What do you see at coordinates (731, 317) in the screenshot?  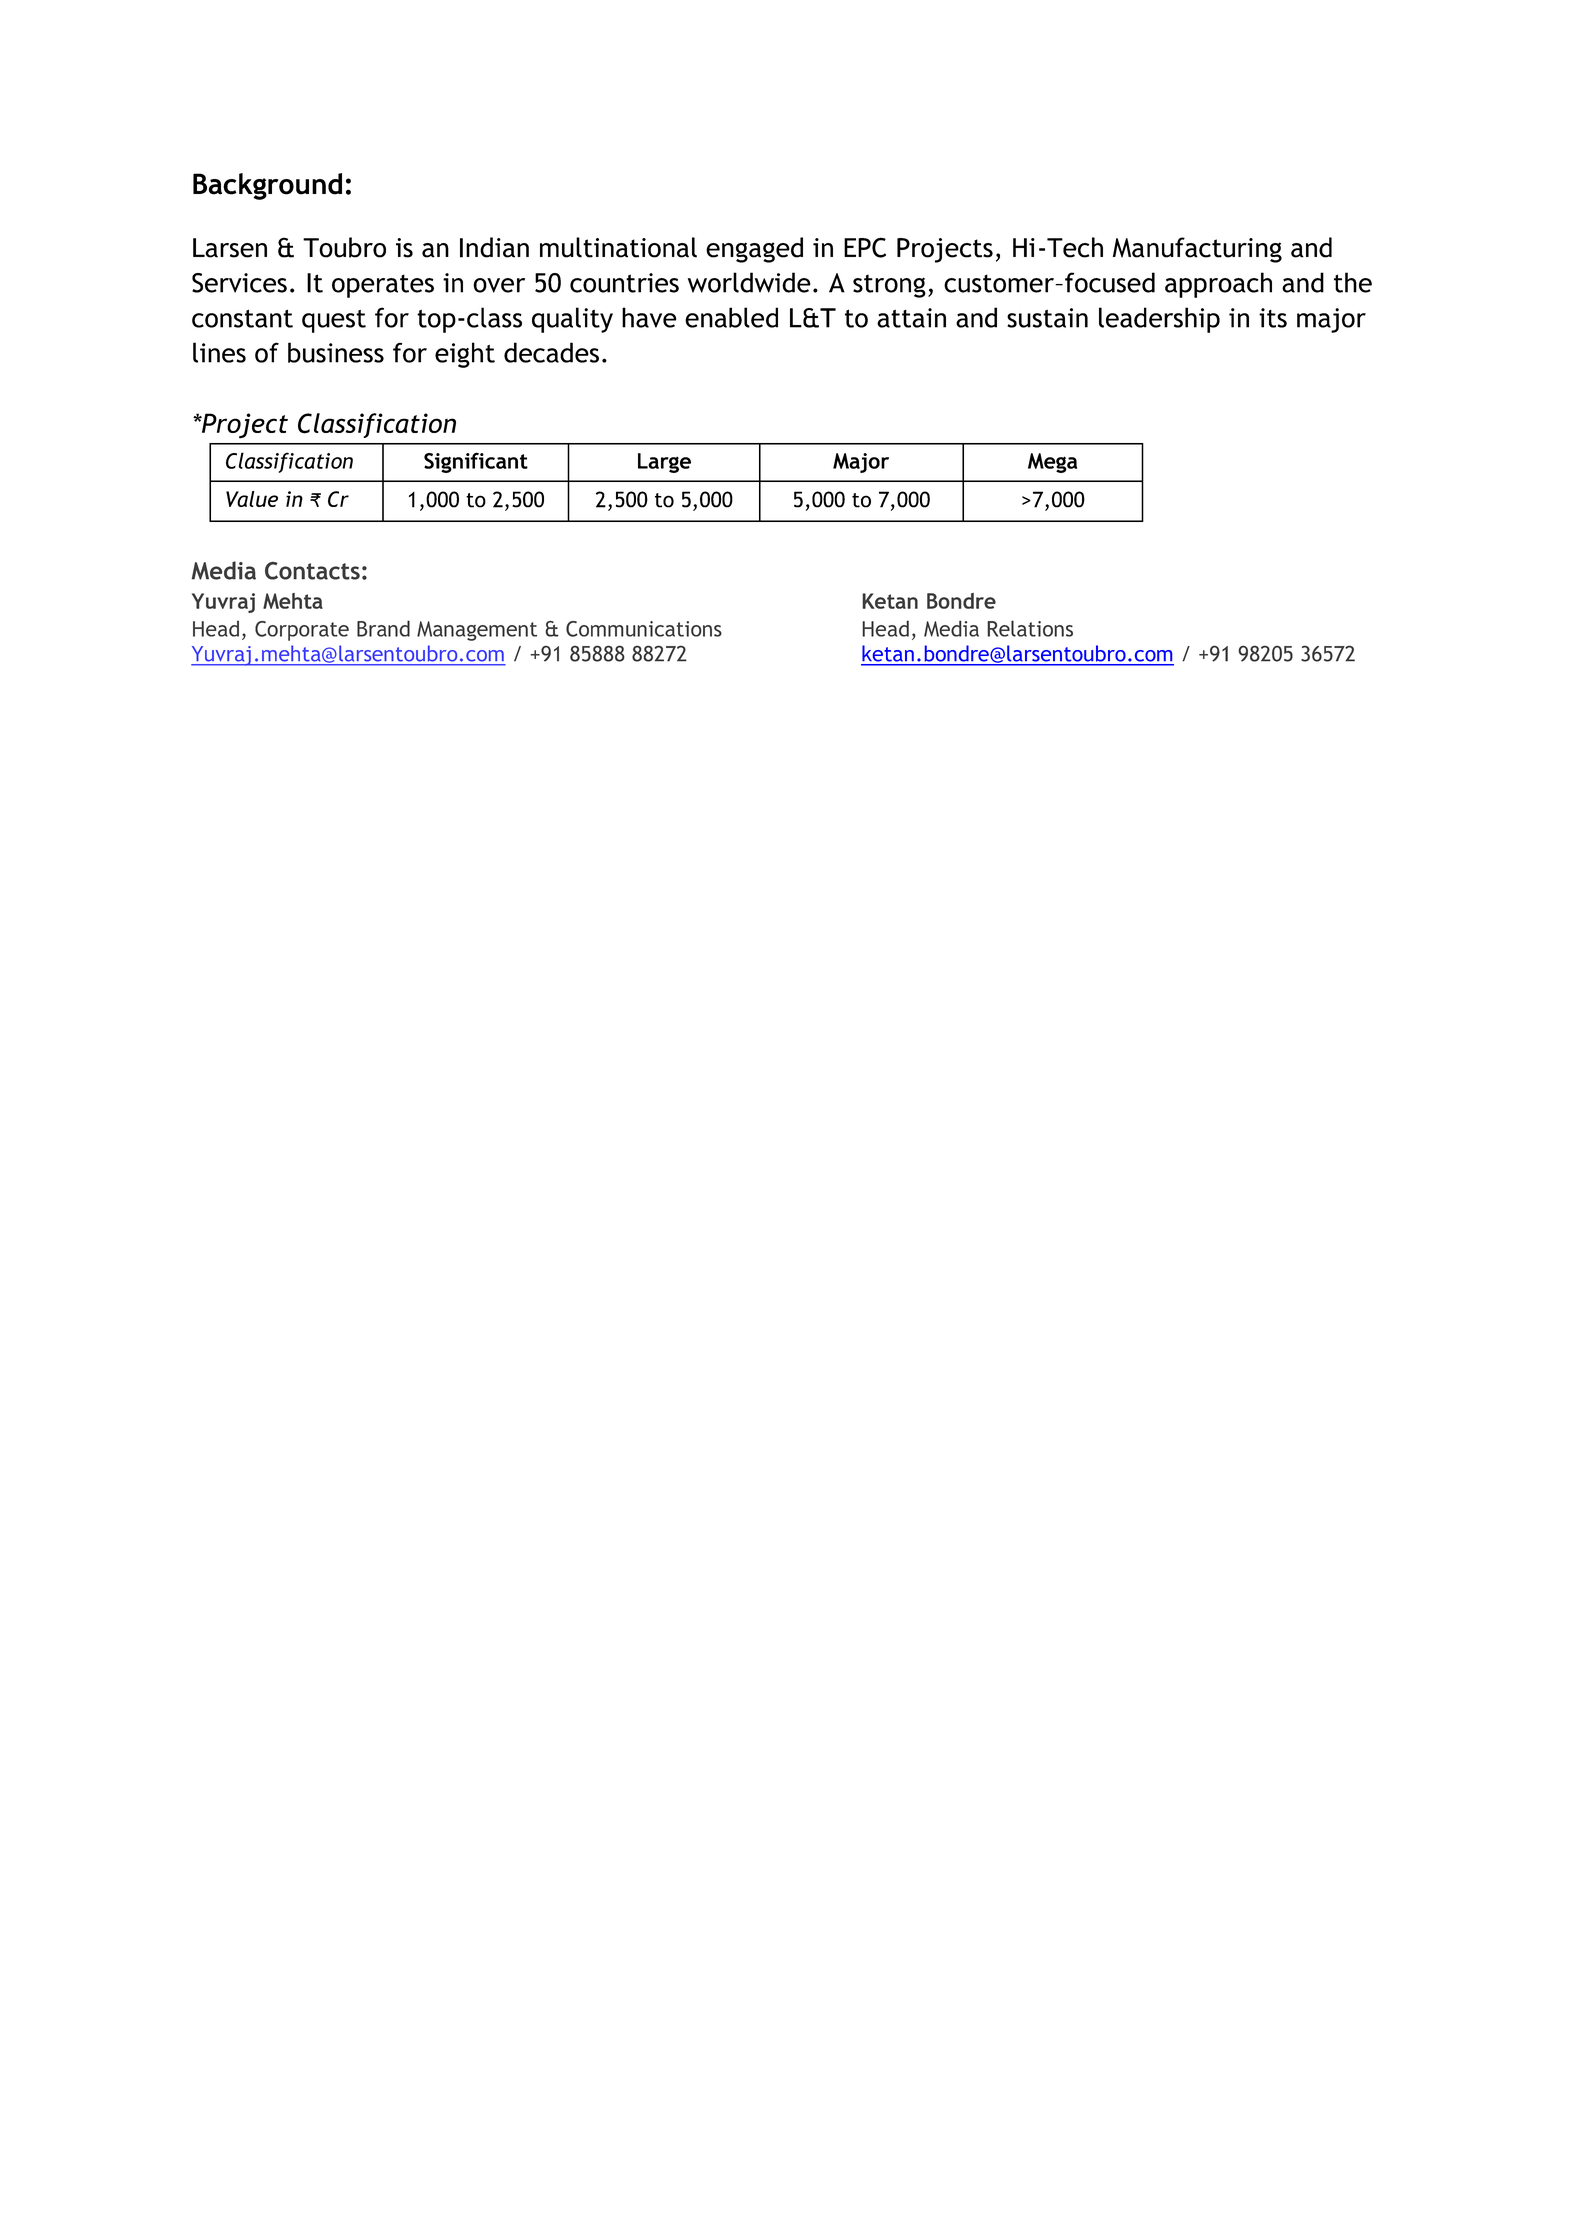 I see `enabled` at bounding box center [731, 317].
